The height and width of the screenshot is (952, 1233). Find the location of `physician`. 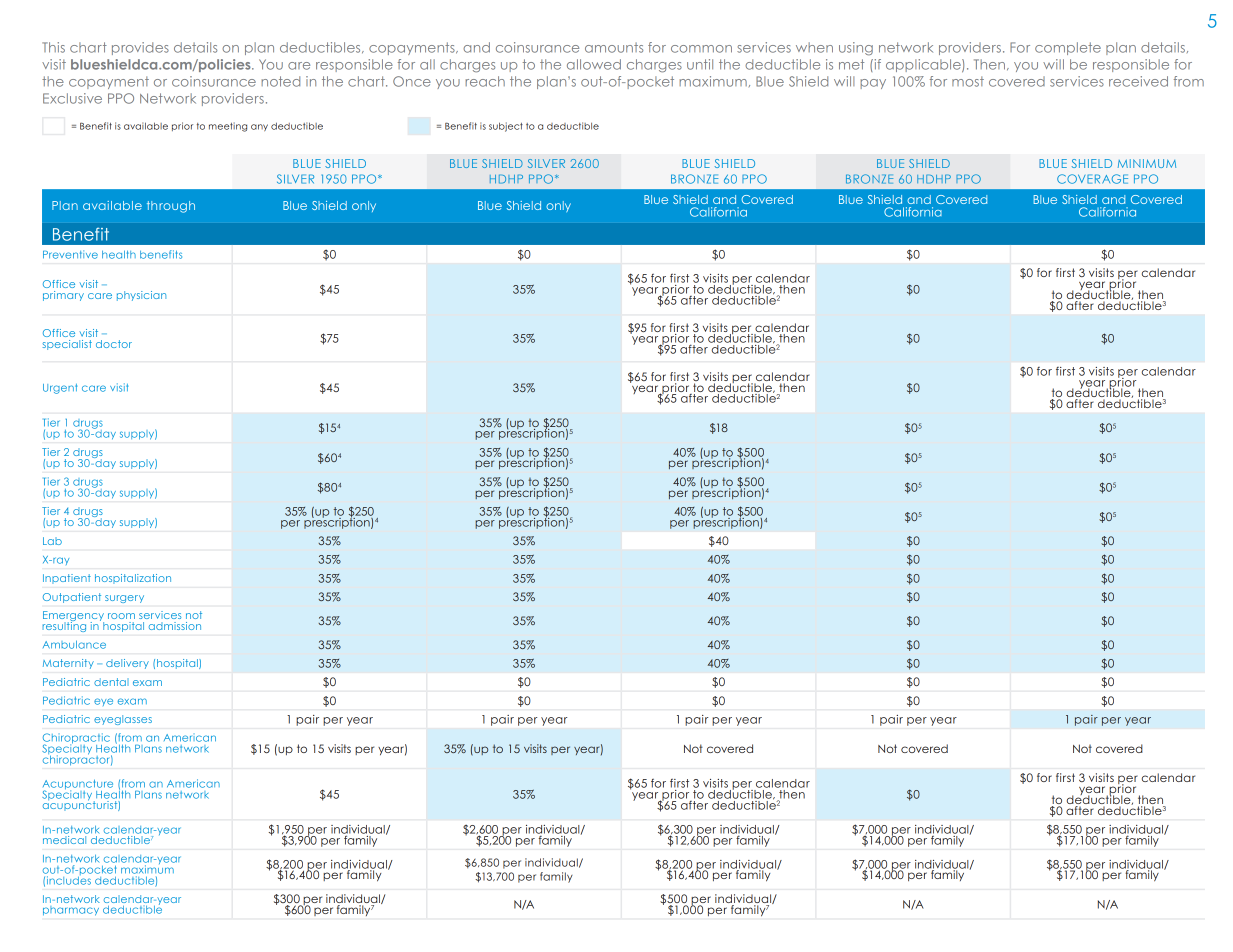

physician is located at coordinates (141, 296).
